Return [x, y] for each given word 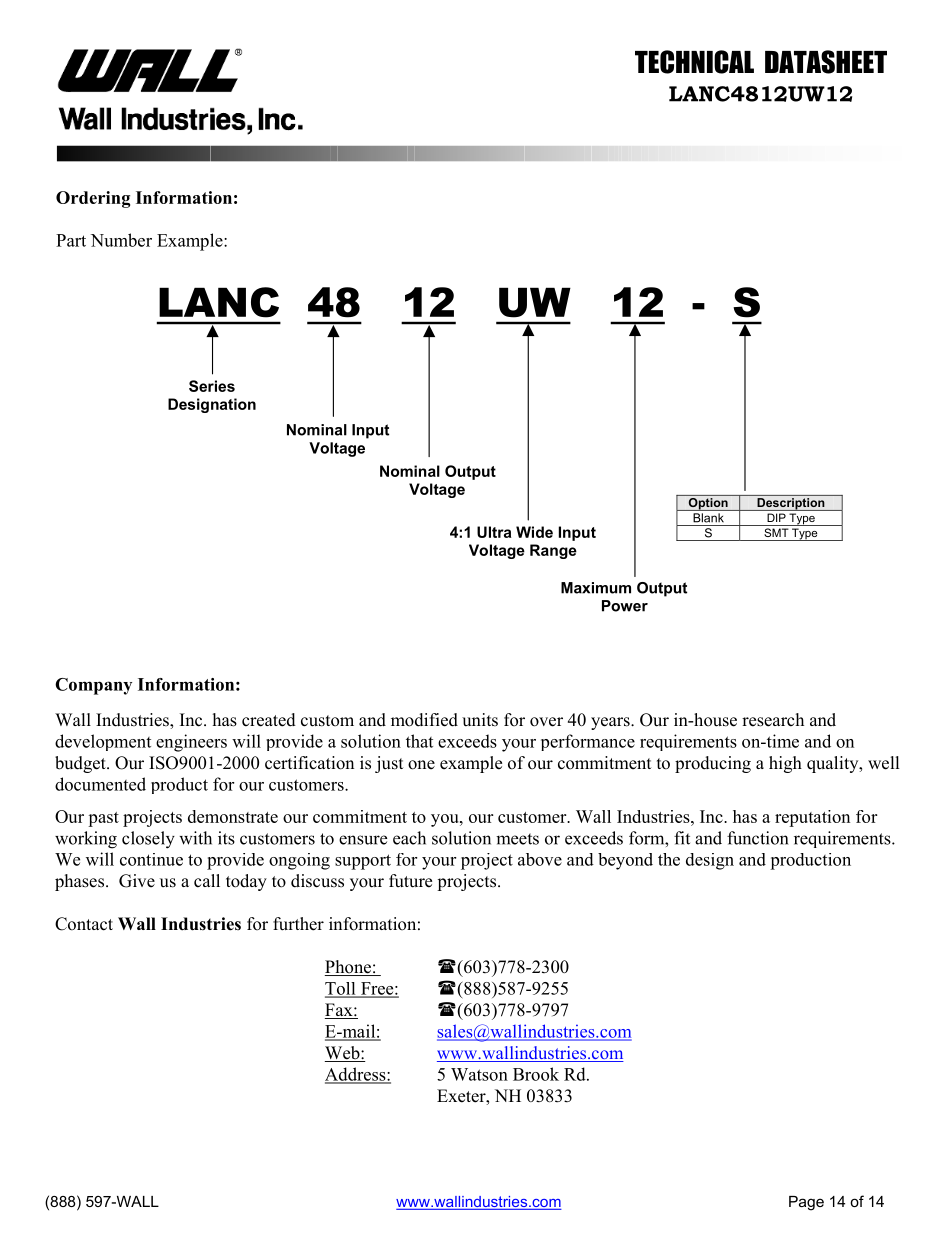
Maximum [596, 588]
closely [148, 840]
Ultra [494, 532]
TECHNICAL [694, 62]
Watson [479, 1074]
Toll [341, 989]
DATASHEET [826, 62]
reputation [812, 818]
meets [517, 839]
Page [806, 1203]
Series [212, 386]
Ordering [93, 199]
